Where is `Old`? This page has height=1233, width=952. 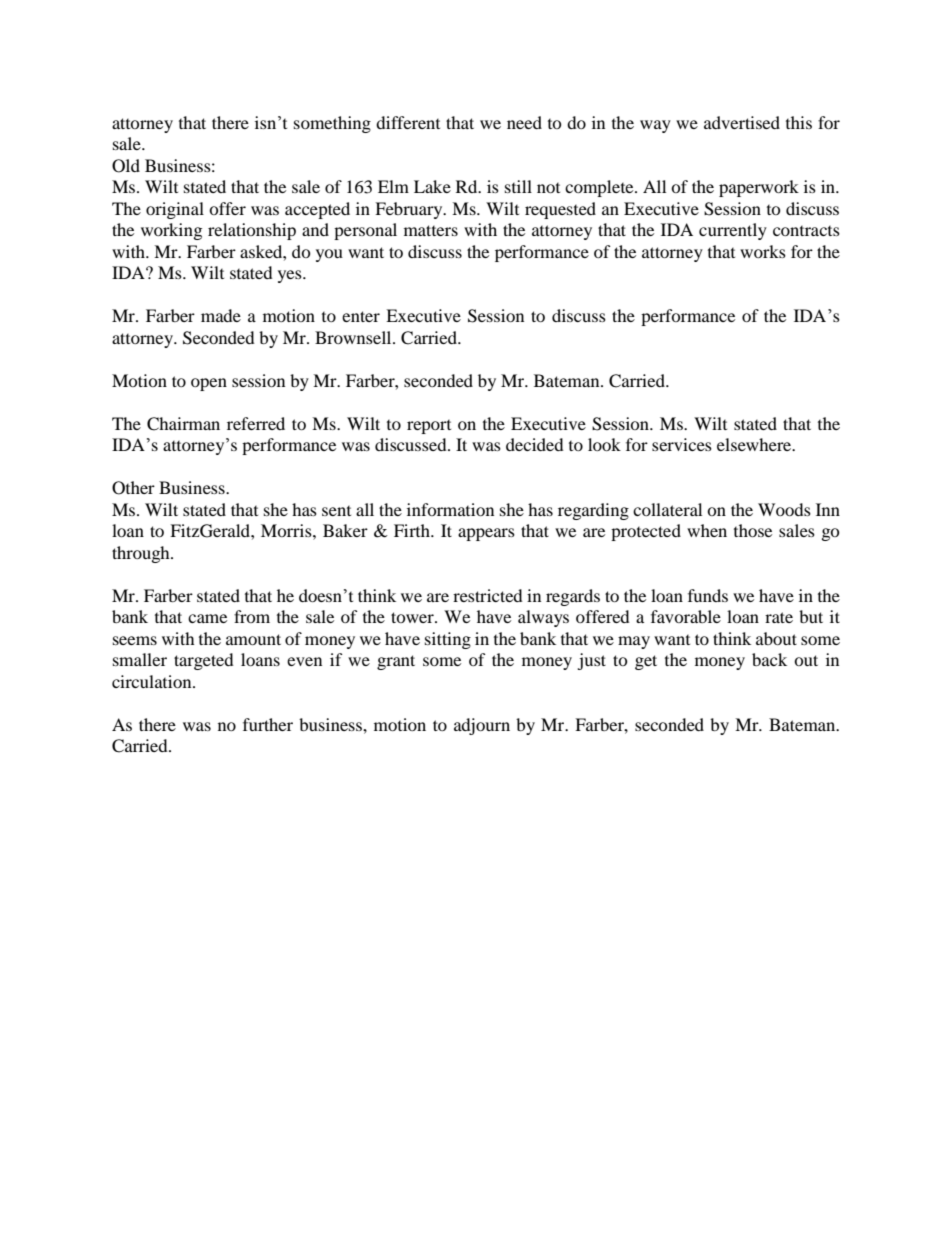
Old is located at coordinates (126, 166).
